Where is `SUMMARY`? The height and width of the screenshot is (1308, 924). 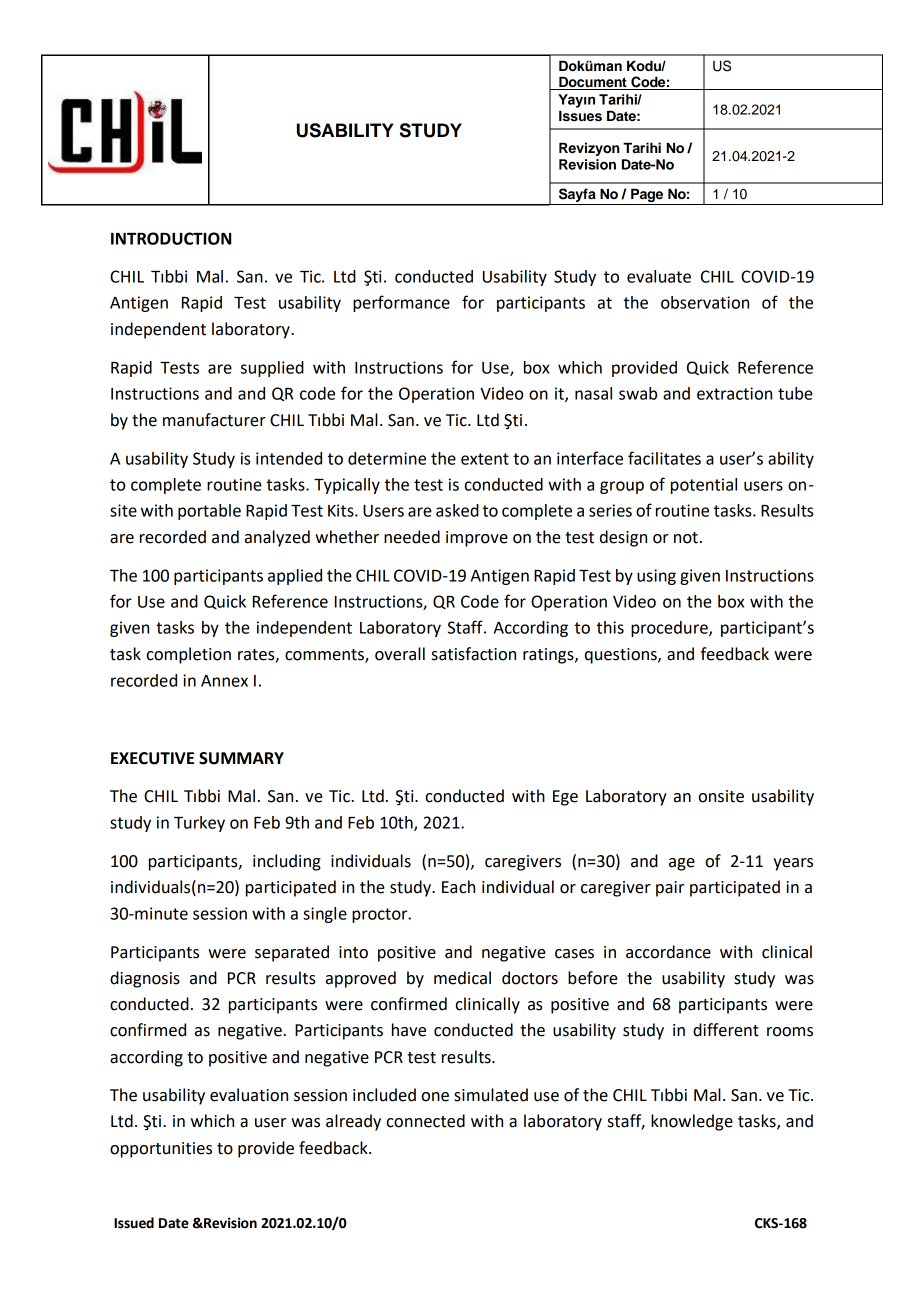
SUMMARY is located at coordinates (241, 758).
